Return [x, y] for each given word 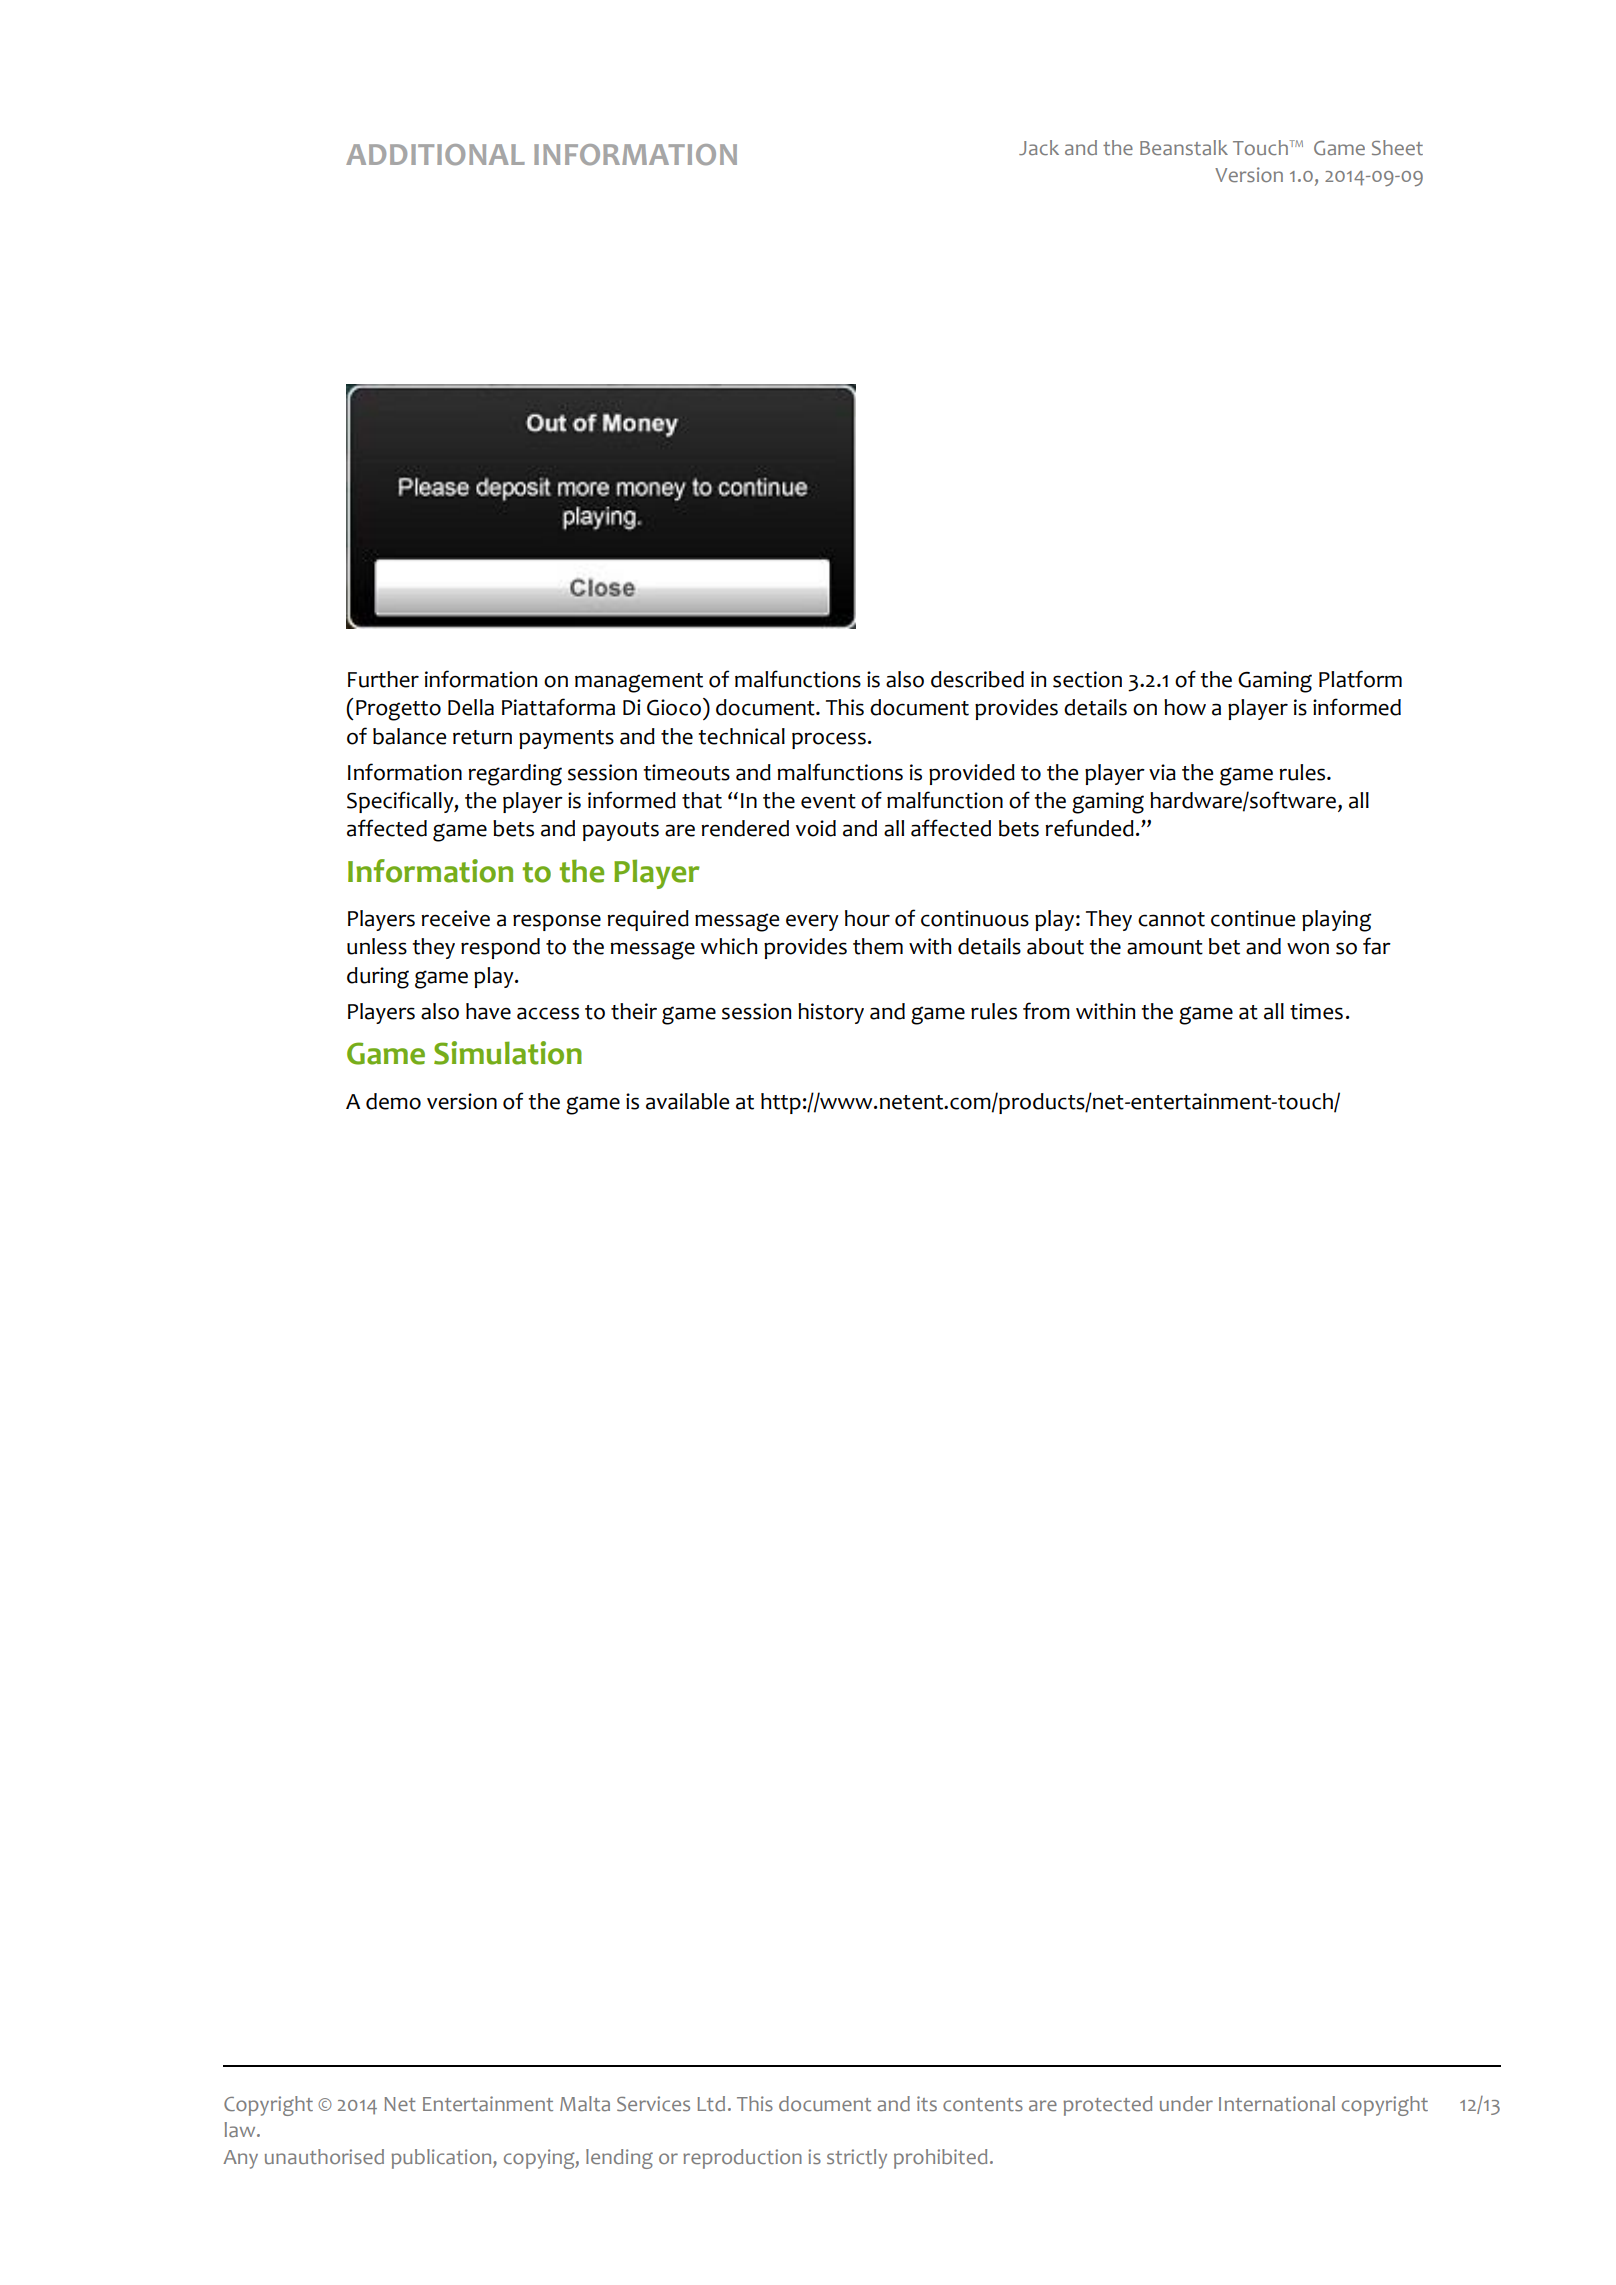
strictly [857, 2159]
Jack [1039, 147]
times [1316, 1011]
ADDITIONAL [435, 154]
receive [455, 918]
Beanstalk [1184, 147]
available [687, 1101]
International [1277, 2103]
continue [1253, 918]
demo [393, 1101]
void [816, 828]
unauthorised [324, 2156]
